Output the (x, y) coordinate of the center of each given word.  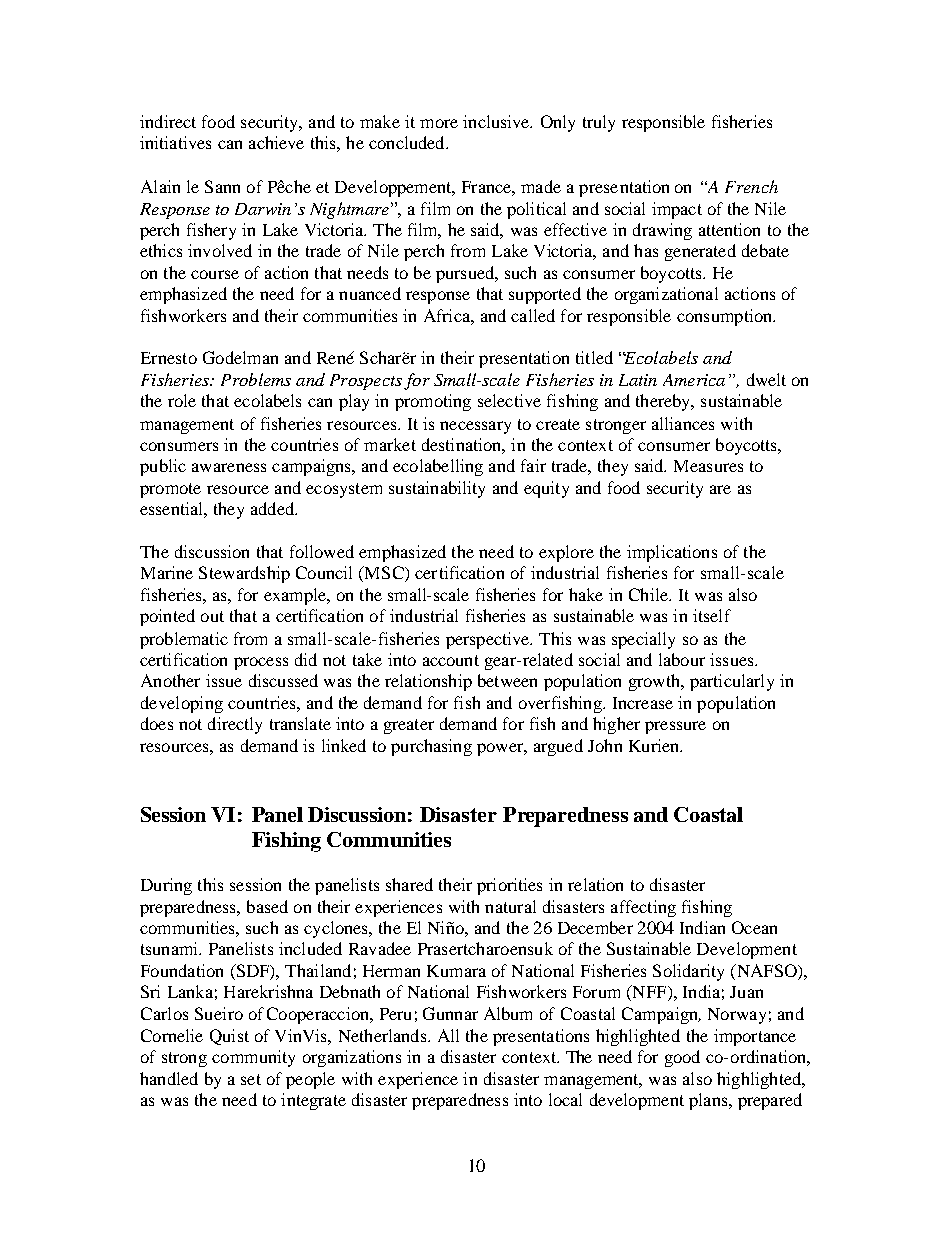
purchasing (431, 747)
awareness (229, 467)
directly (235, 725)
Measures (708, 466)
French (751, 186)
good (682, 1058)
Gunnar (450, 1013)
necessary (475, 427)
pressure (675, 727)
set (251, 1079)
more (439, 123)
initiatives (175, 142)
